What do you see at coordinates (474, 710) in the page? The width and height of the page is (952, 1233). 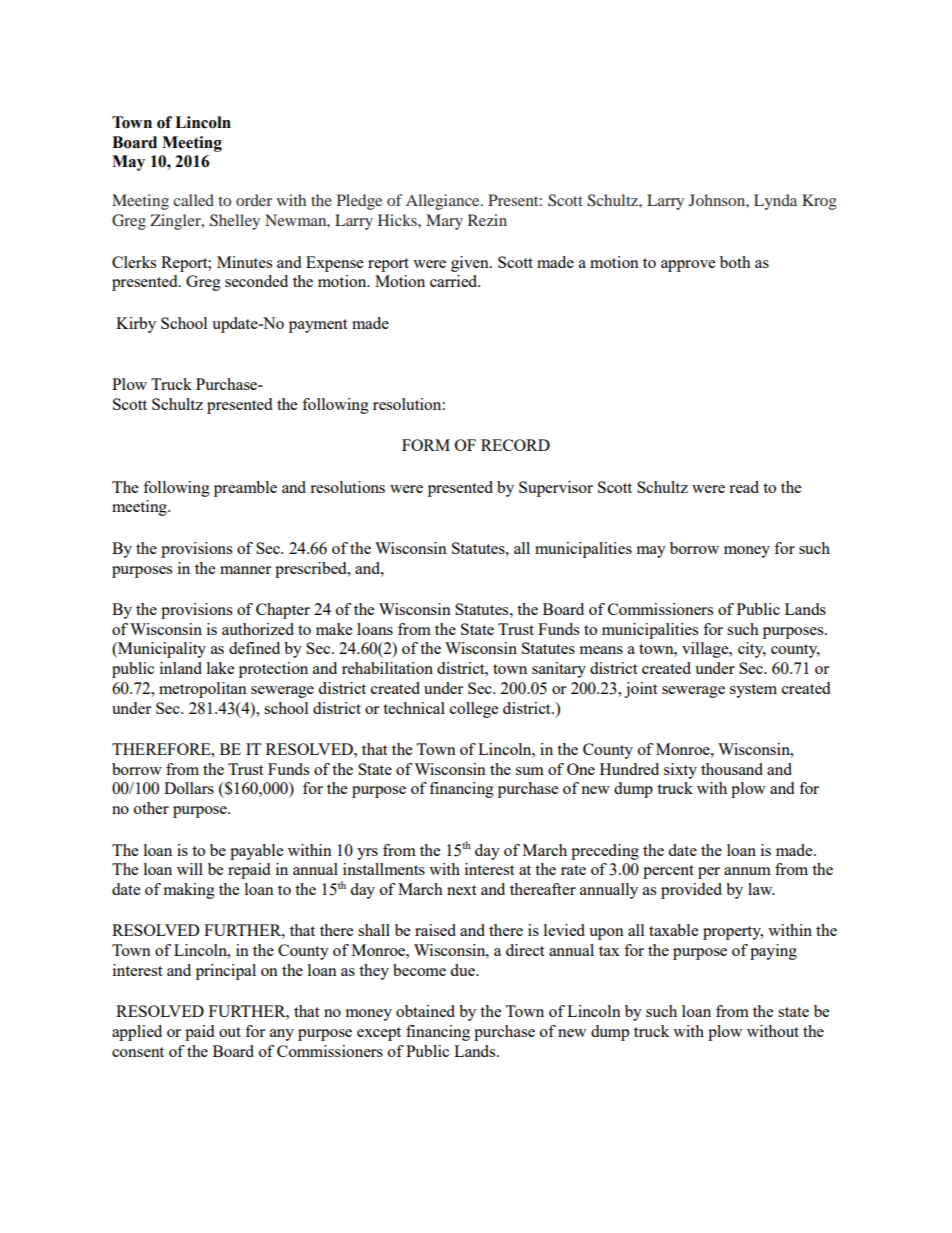 I see `college` at bounding box center [474, 710].
